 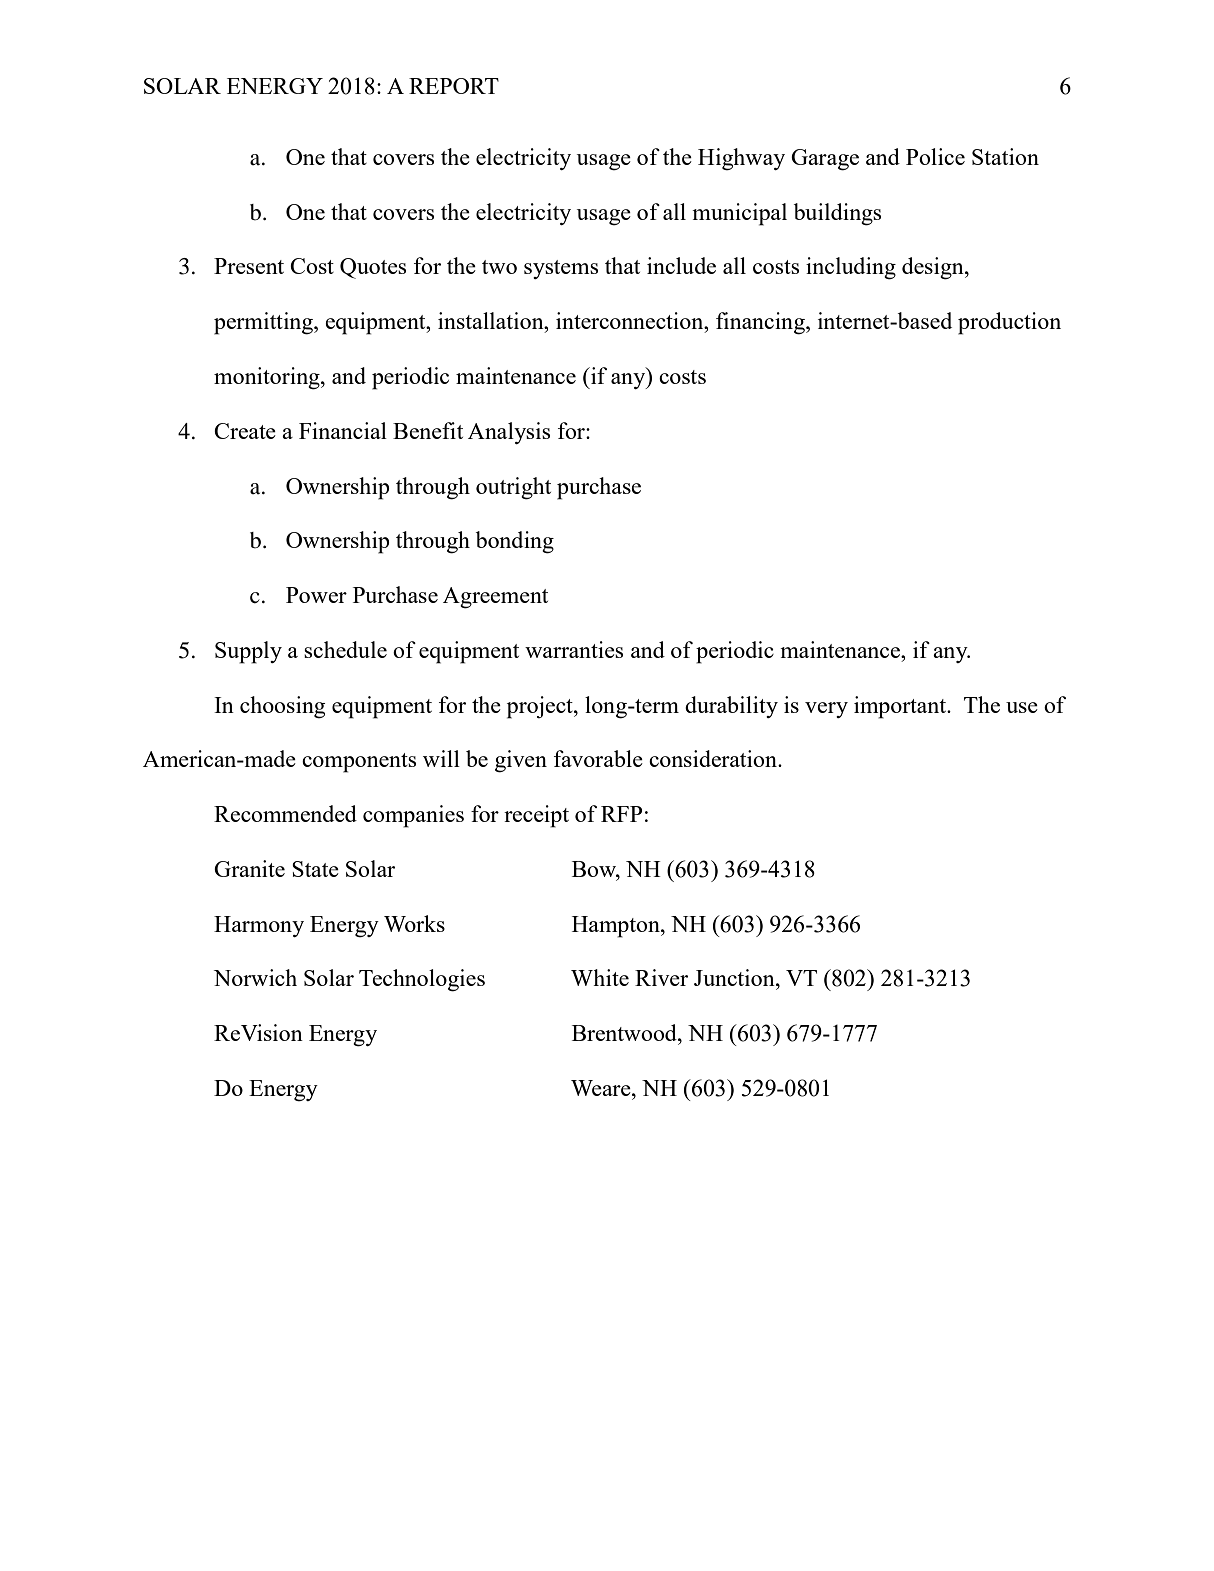 I want to click on Financial, so click(x=343, y=430).
